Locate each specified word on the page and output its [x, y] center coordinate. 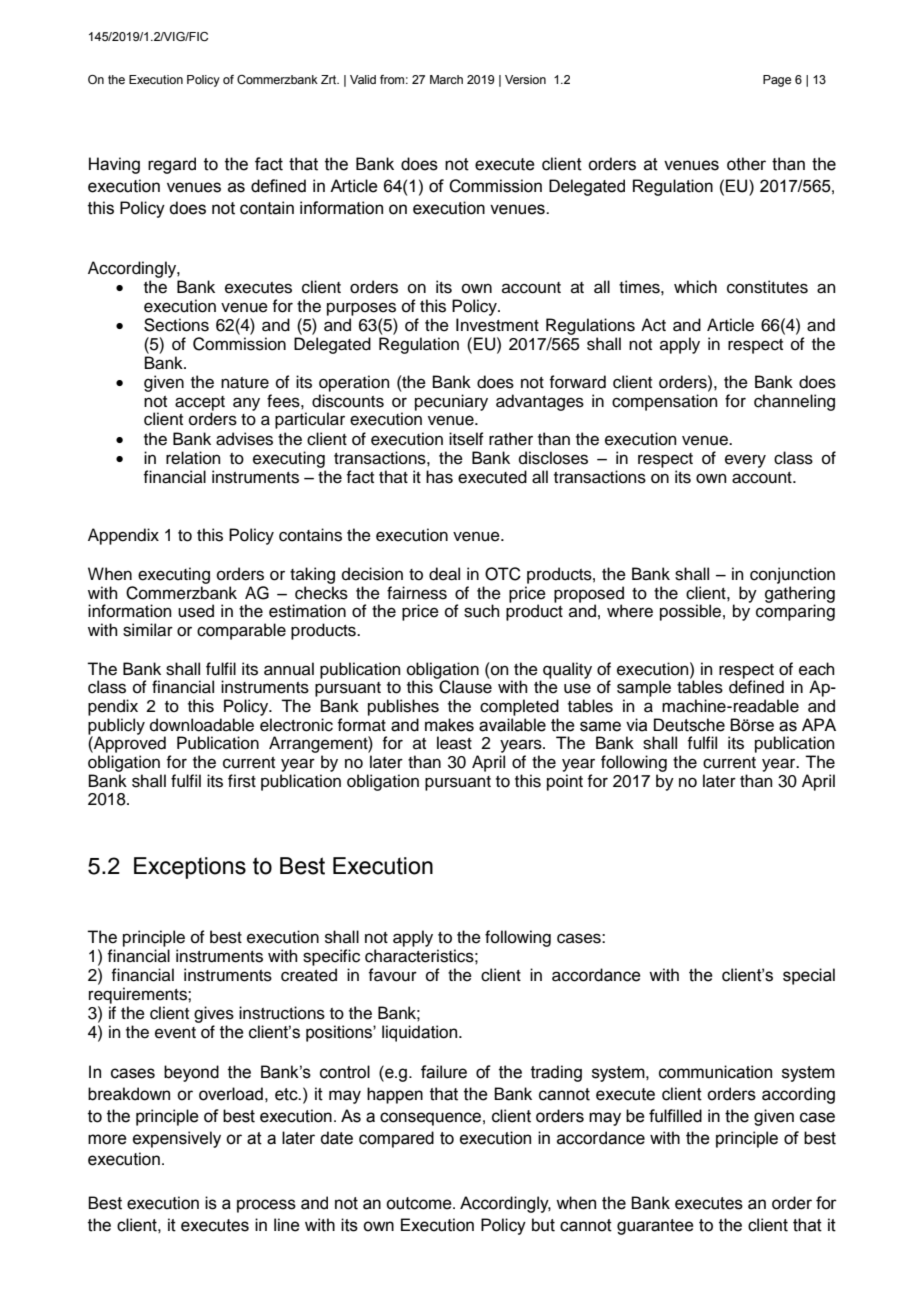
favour [392, 975]
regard [172, 165]
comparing [795, 612]
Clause [464, 686]
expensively [177, 1139]
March [446, 79]
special [809, 976]
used [196, 611]
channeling [794, 402]
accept [200, 404]
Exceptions [190, 868]
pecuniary [451, 402]
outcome [420, 1203]
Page [777, 81]
